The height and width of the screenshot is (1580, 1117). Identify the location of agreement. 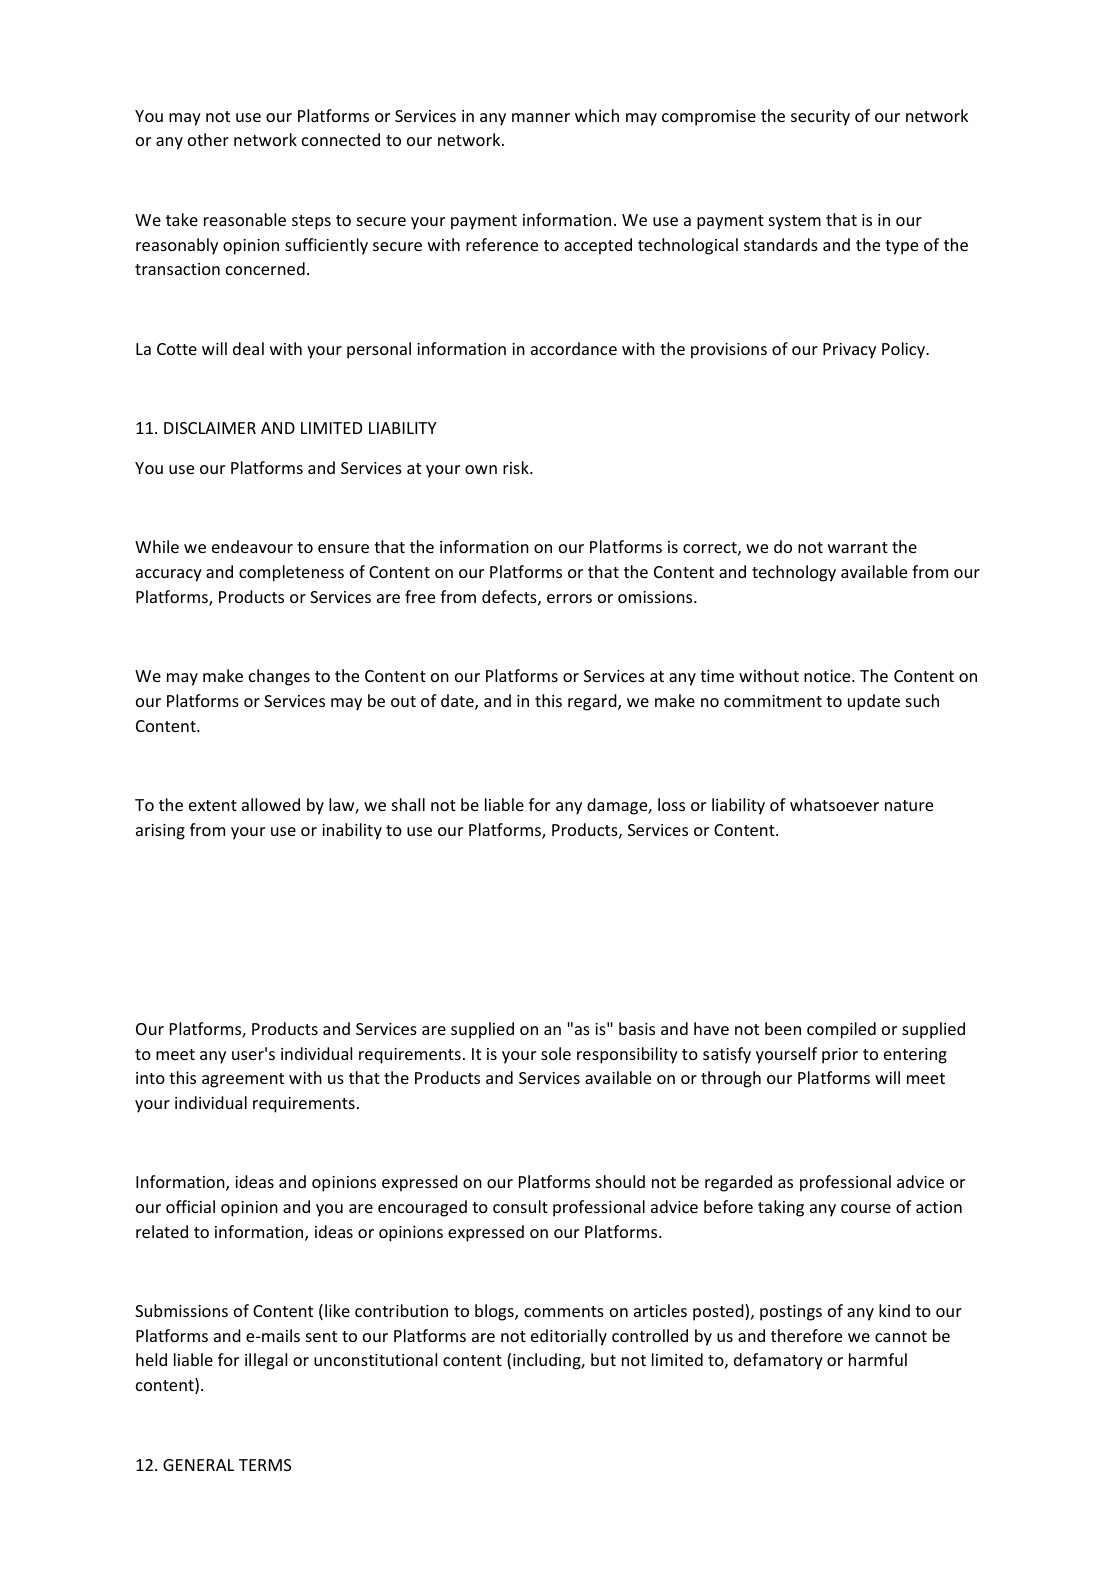
(243, 1080).
